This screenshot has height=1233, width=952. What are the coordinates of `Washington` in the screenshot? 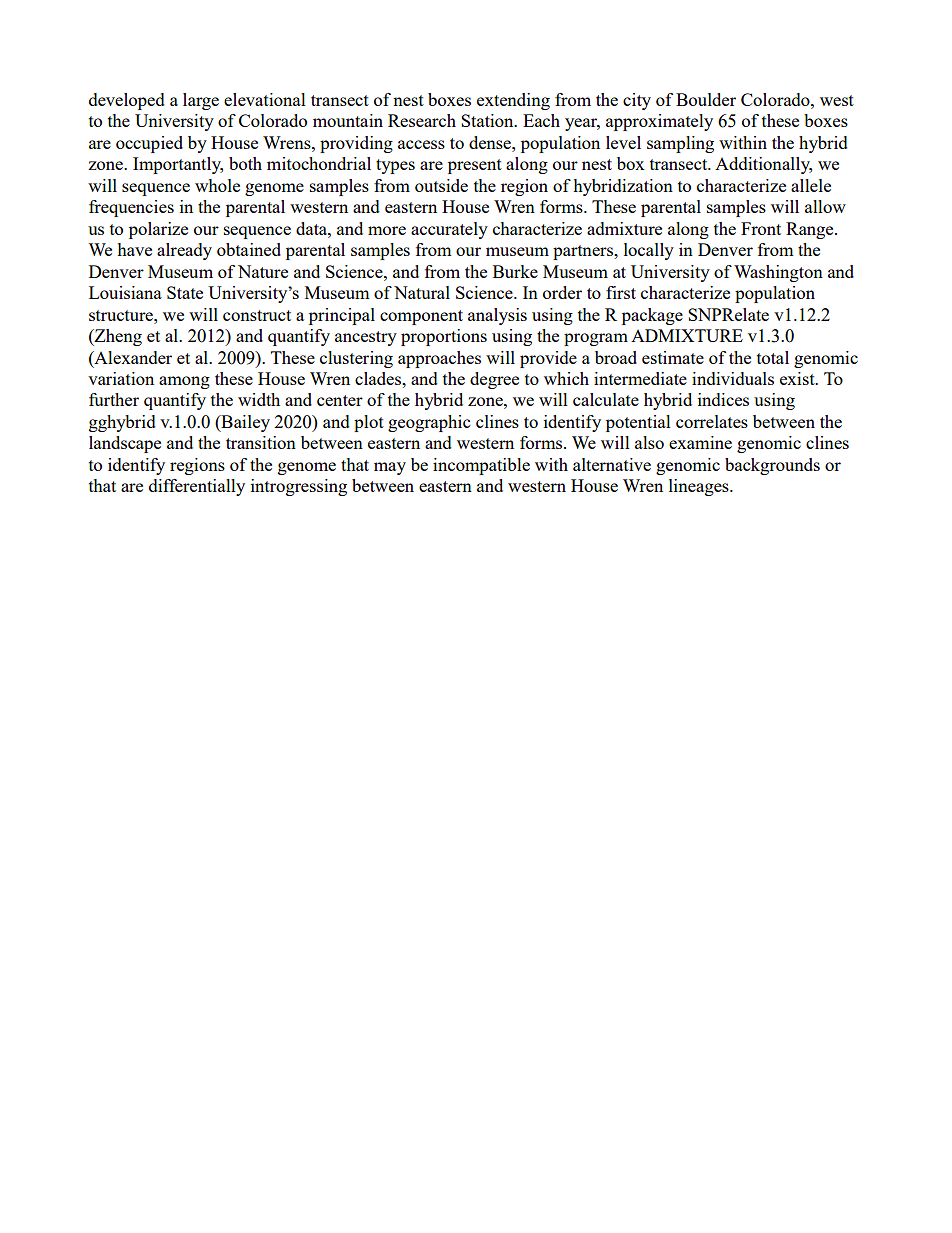 It's located at (778, 273).
